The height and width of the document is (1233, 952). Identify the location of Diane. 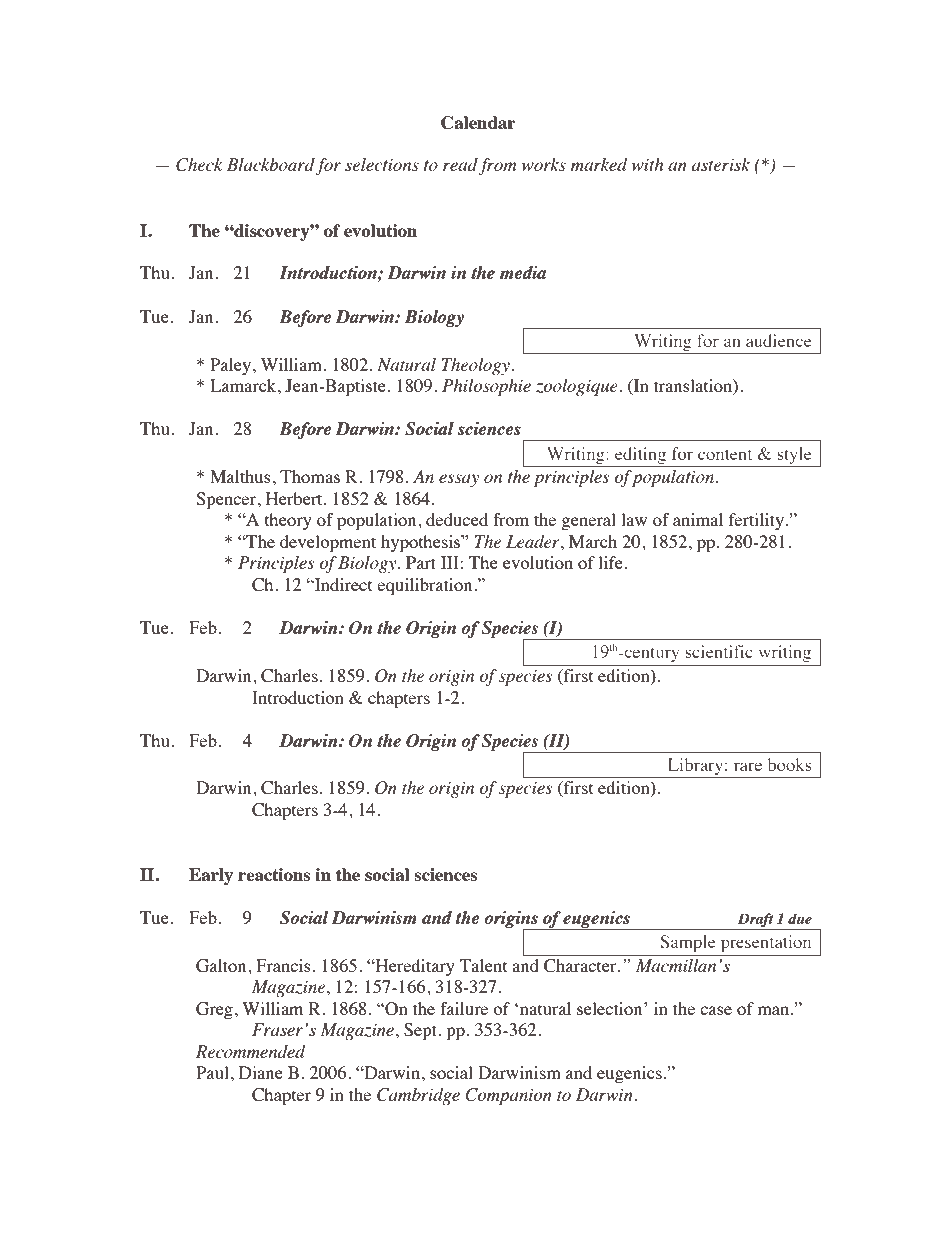
(261, 1072).
